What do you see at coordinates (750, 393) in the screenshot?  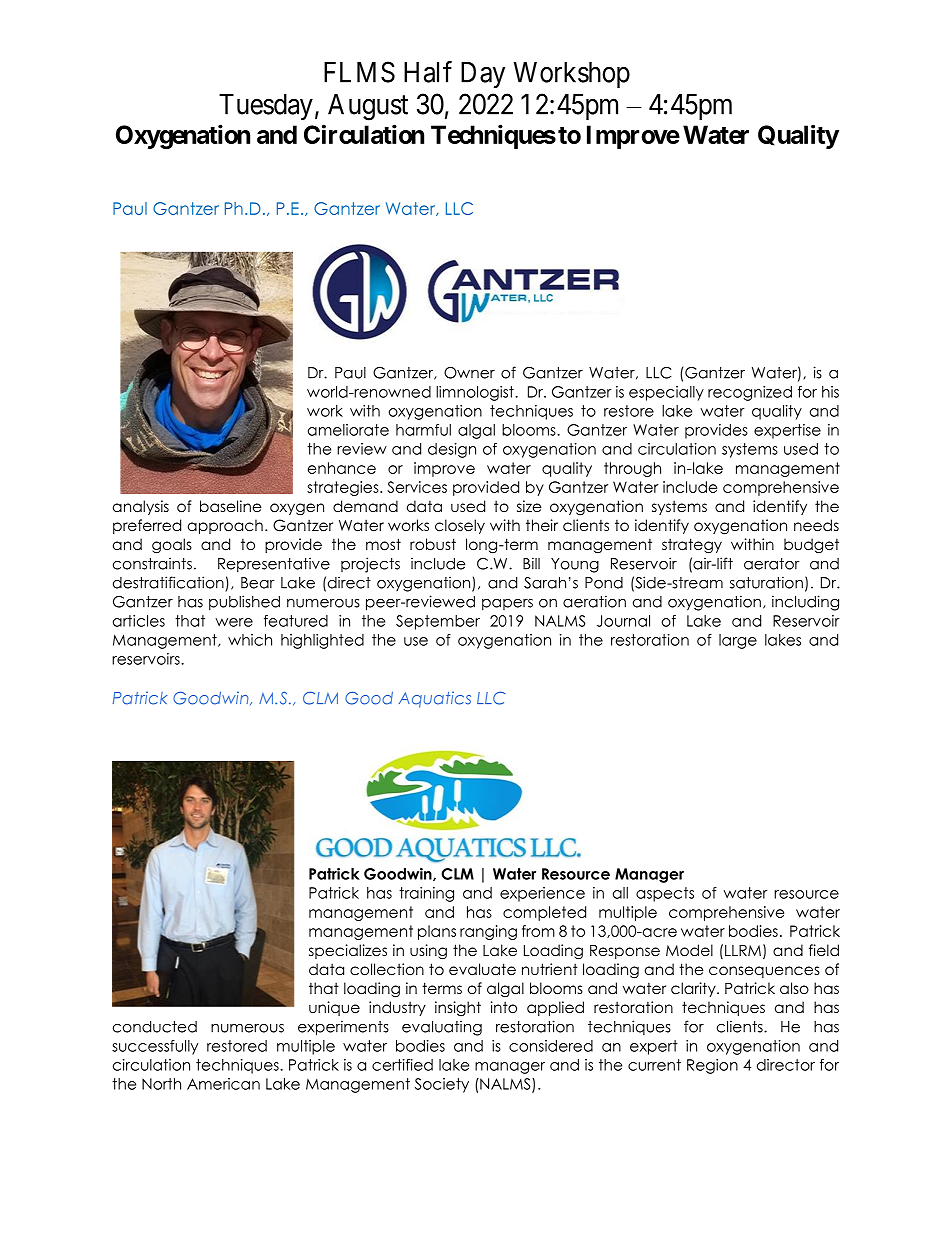 I see `recognized` at bounding box center [750, 393].
